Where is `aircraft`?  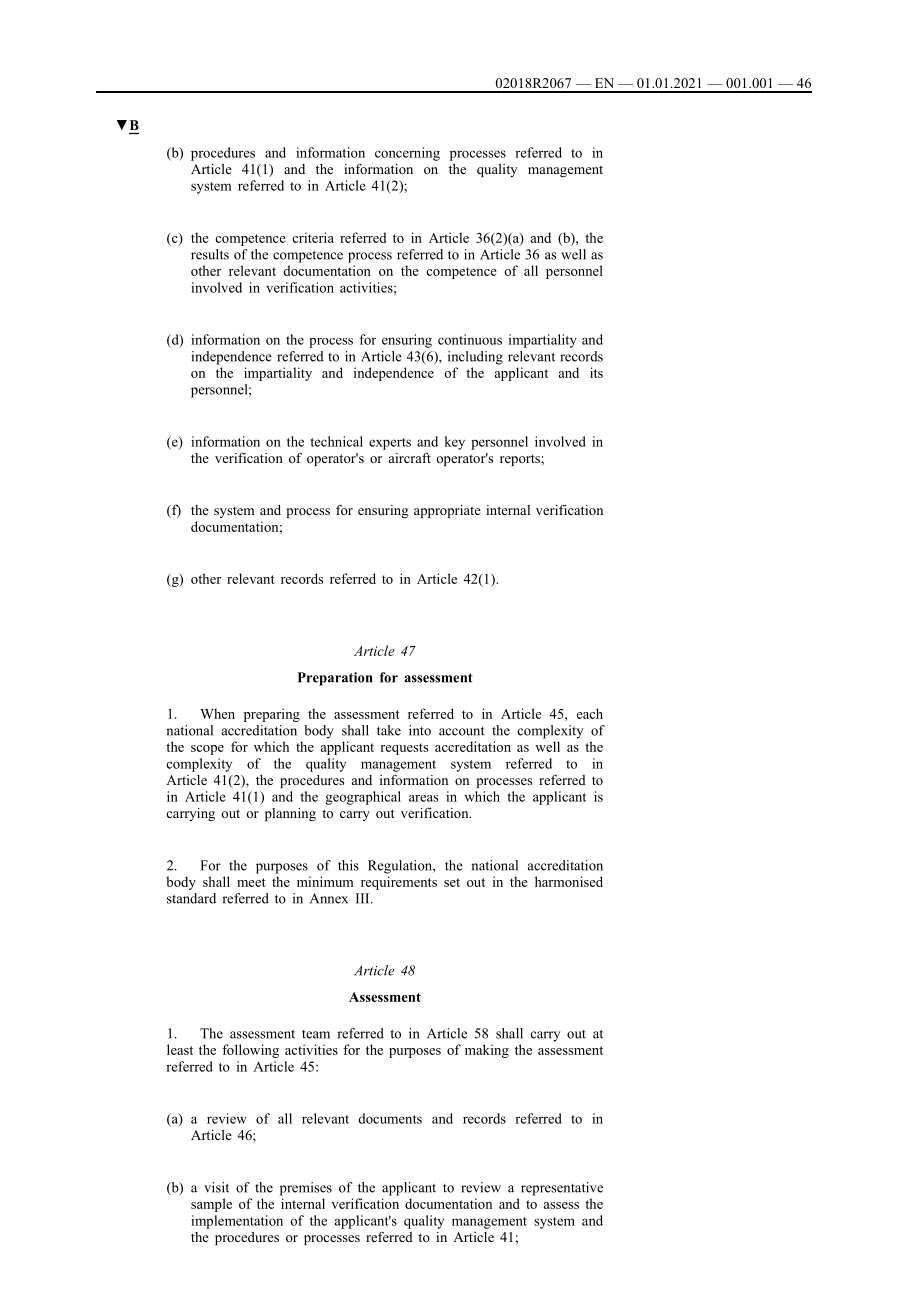 aircraft is located at coordinates (410, 458).
